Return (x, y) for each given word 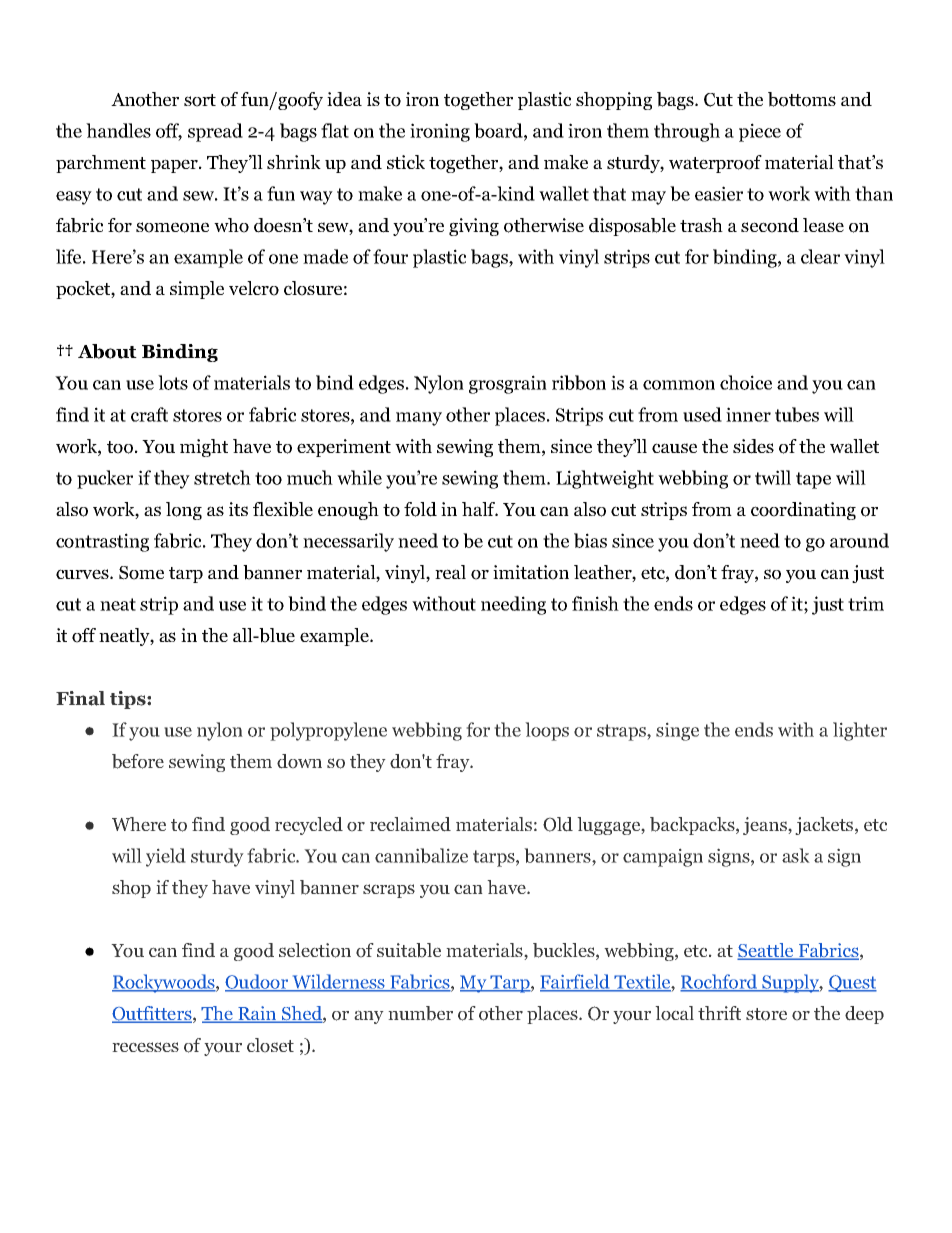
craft (149, 414)
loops (547, 731)
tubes (797, 414)
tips (129, 700)
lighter (860, 731)
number (420, 1013)
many (419, 419)
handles (118, 130)
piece (760, 132)
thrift (719, 1013)
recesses (145, 1047)
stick (406, 162)
